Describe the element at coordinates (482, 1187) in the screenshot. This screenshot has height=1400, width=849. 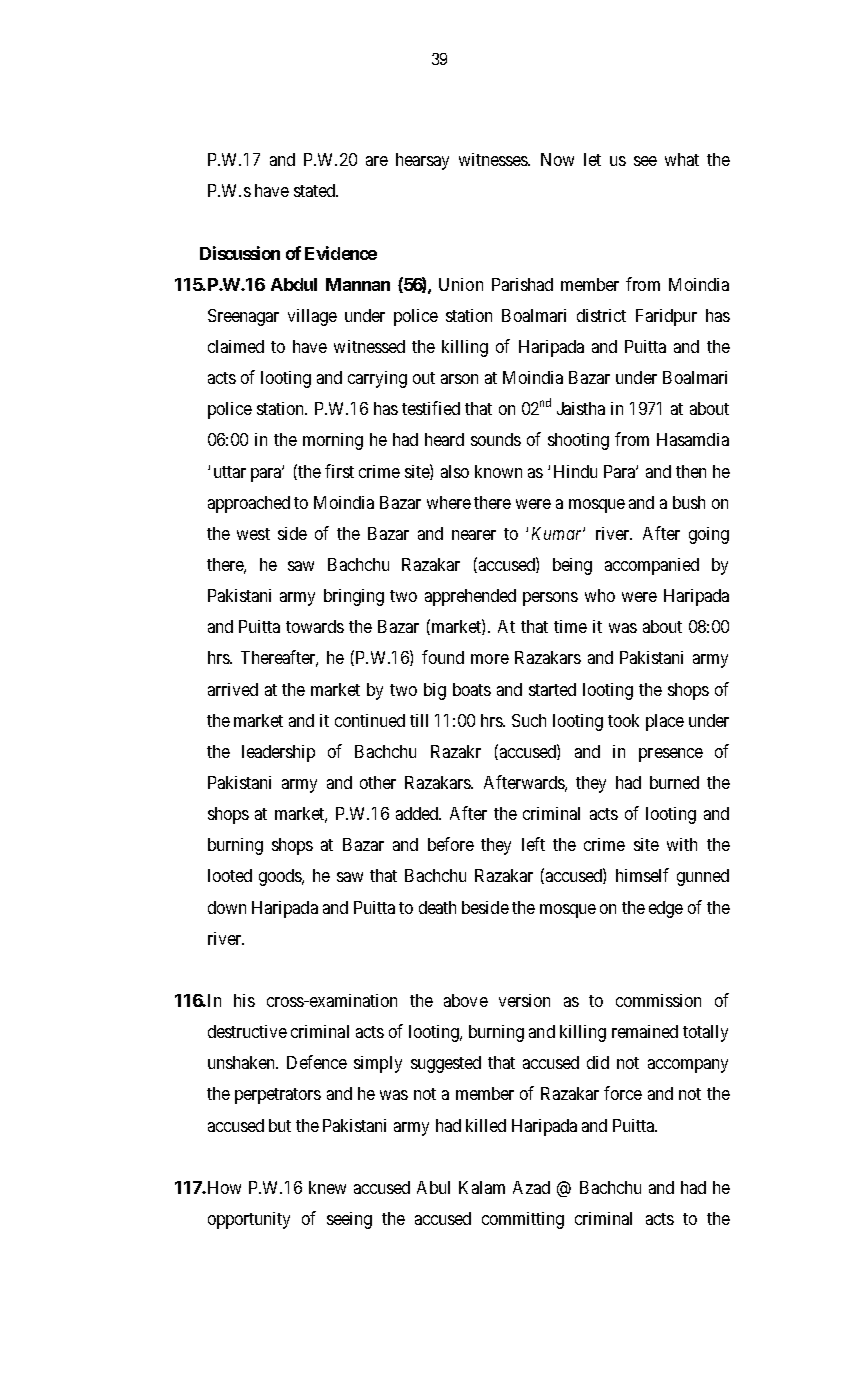
I see `Kalam` at that location.
